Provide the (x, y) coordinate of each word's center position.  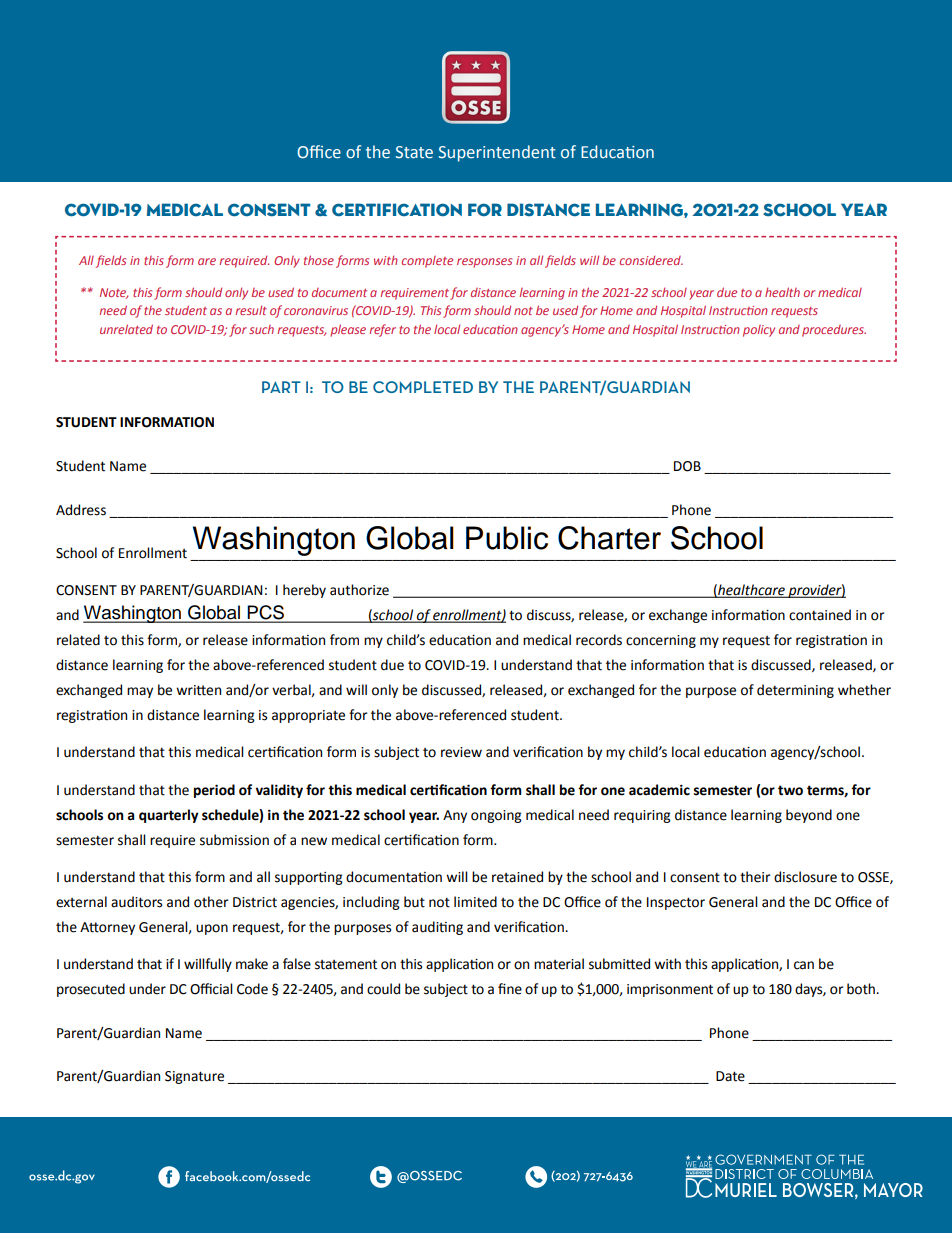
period (214, 791)
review (461, 752)
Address (81, 510)
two (790, 790)
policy (759, 331)
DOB (687, 466)
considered (651, 260)
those (319, 260)
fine (510, 989)
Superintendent (497, 153)
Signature (194, 1077)
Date (730, 1076)
